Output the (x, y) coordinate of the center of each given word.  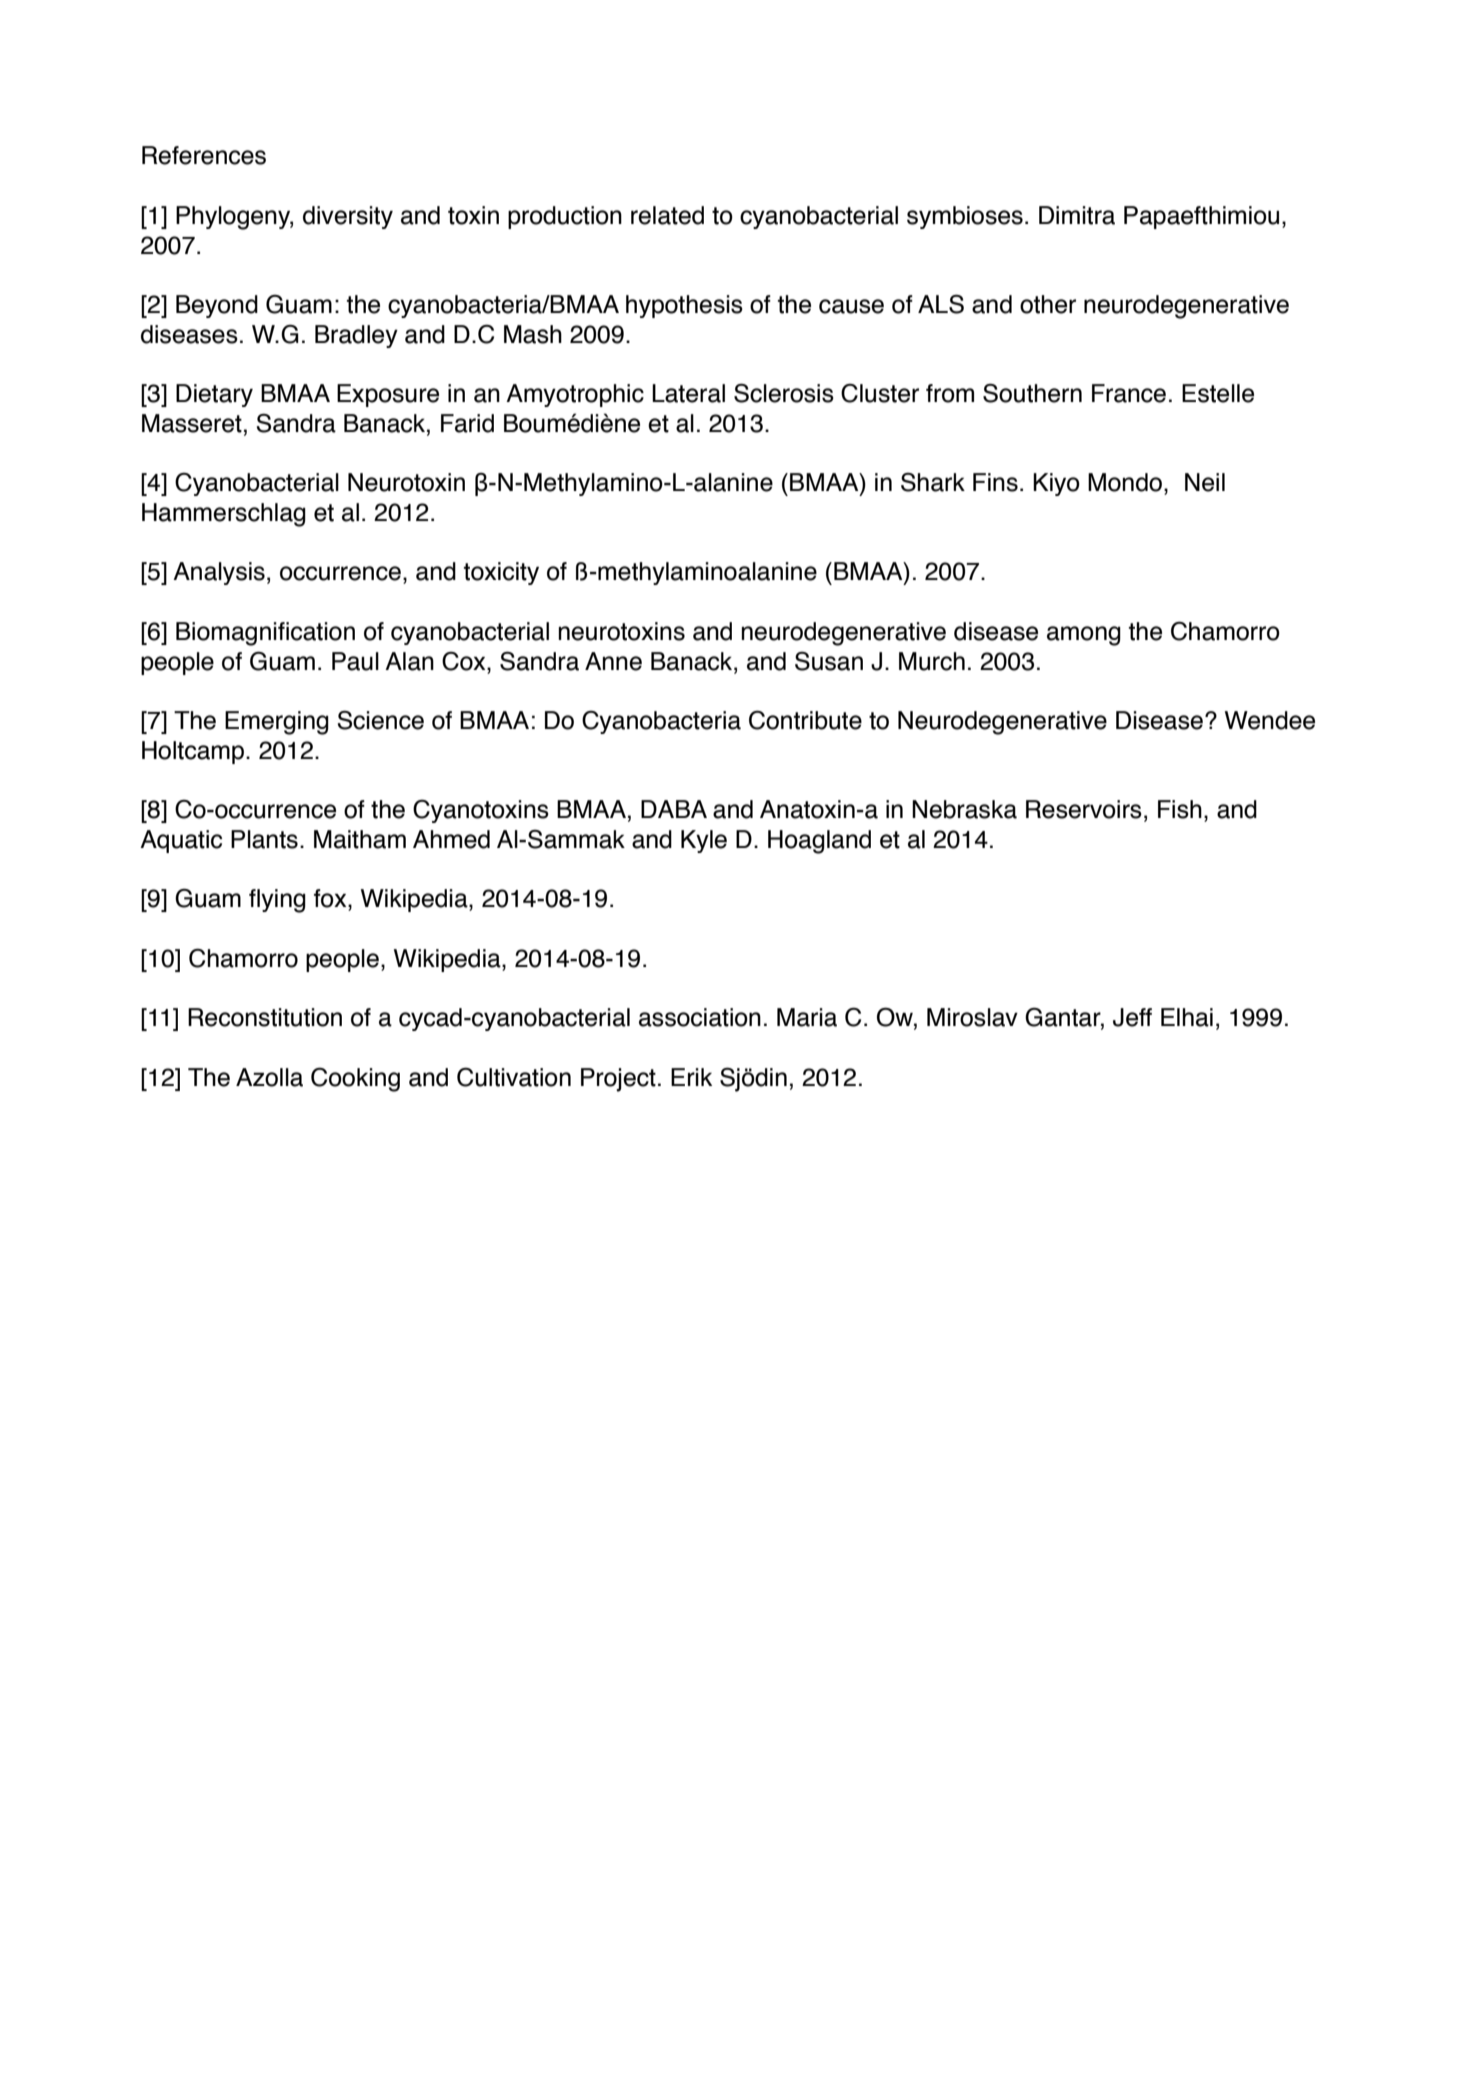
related (667, 215)
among (1084, 636)
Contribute (805, 720)
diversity (348, 217)
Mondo (1125, 482)
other (1048, 304)
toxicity (501, 573)
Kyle (704, 841)
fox (331, 898)
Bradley (356, 336)
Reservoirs (1084, 809)
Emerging (277, 723)
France (1129, 393)
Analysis (219, 573)
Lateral (688, 393)
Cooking (355, 1079)
